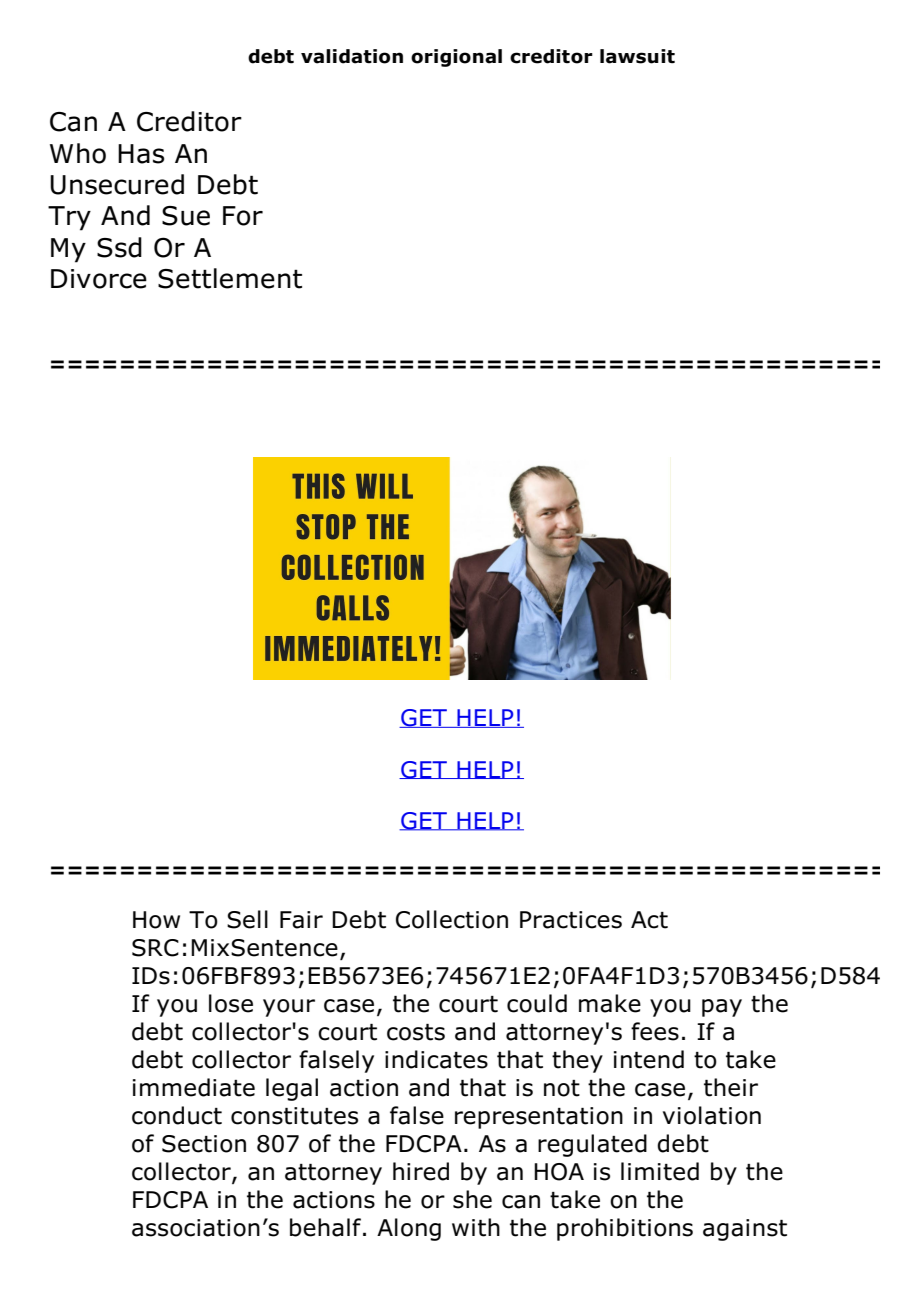 The image size is (924, 1308). What do you see at coordinates (301, 920) in the document?
I see `Fair` at bounding box center [301, 920].
